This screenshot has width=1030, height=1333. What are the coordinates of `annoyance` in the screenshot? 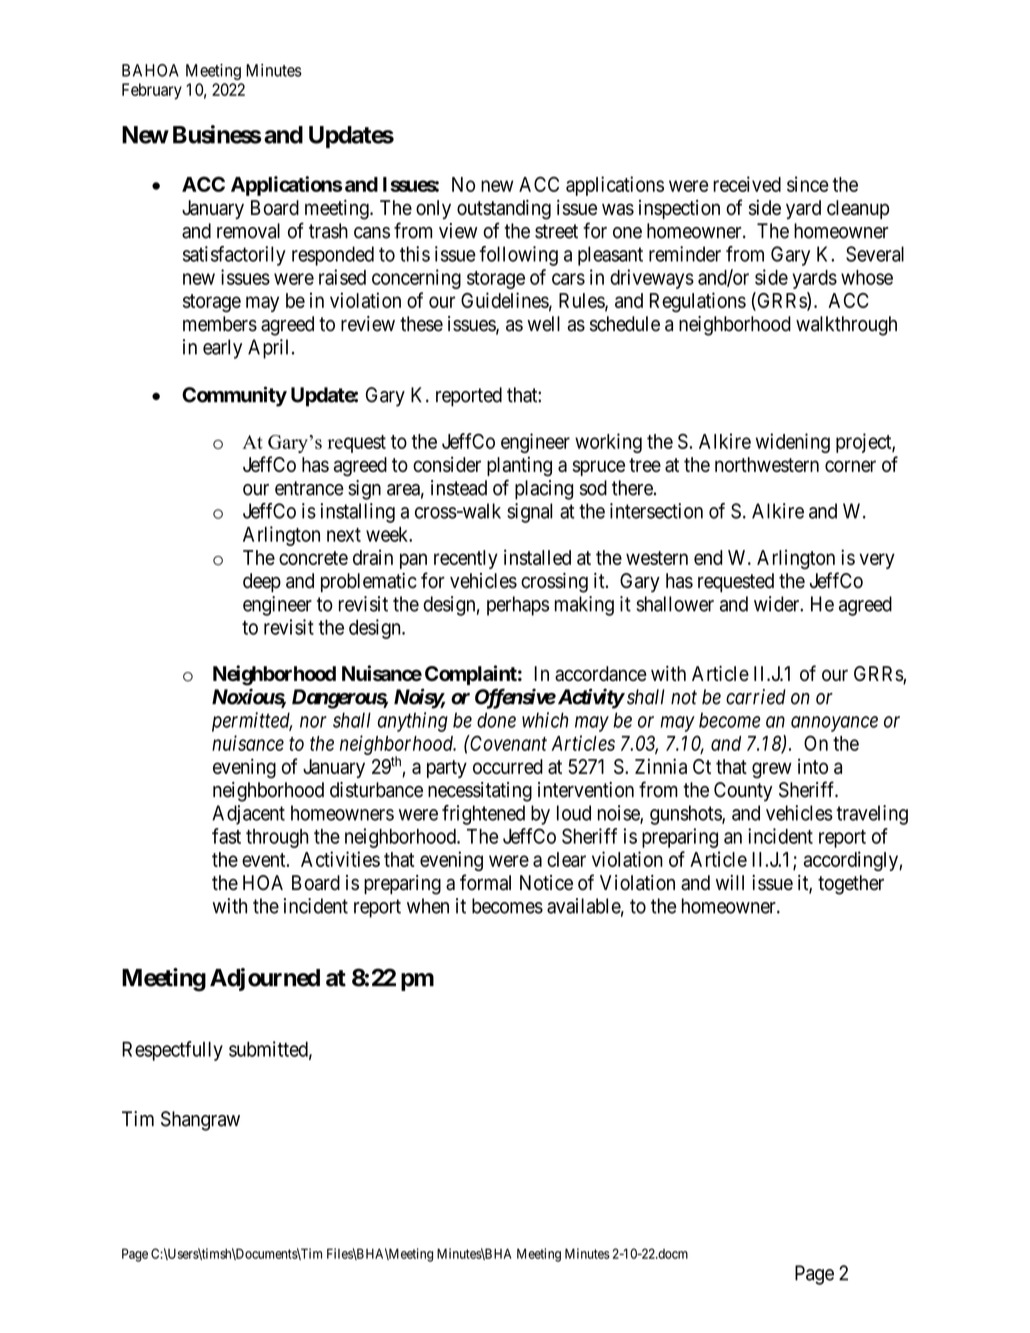 It's located at (834, 724).
